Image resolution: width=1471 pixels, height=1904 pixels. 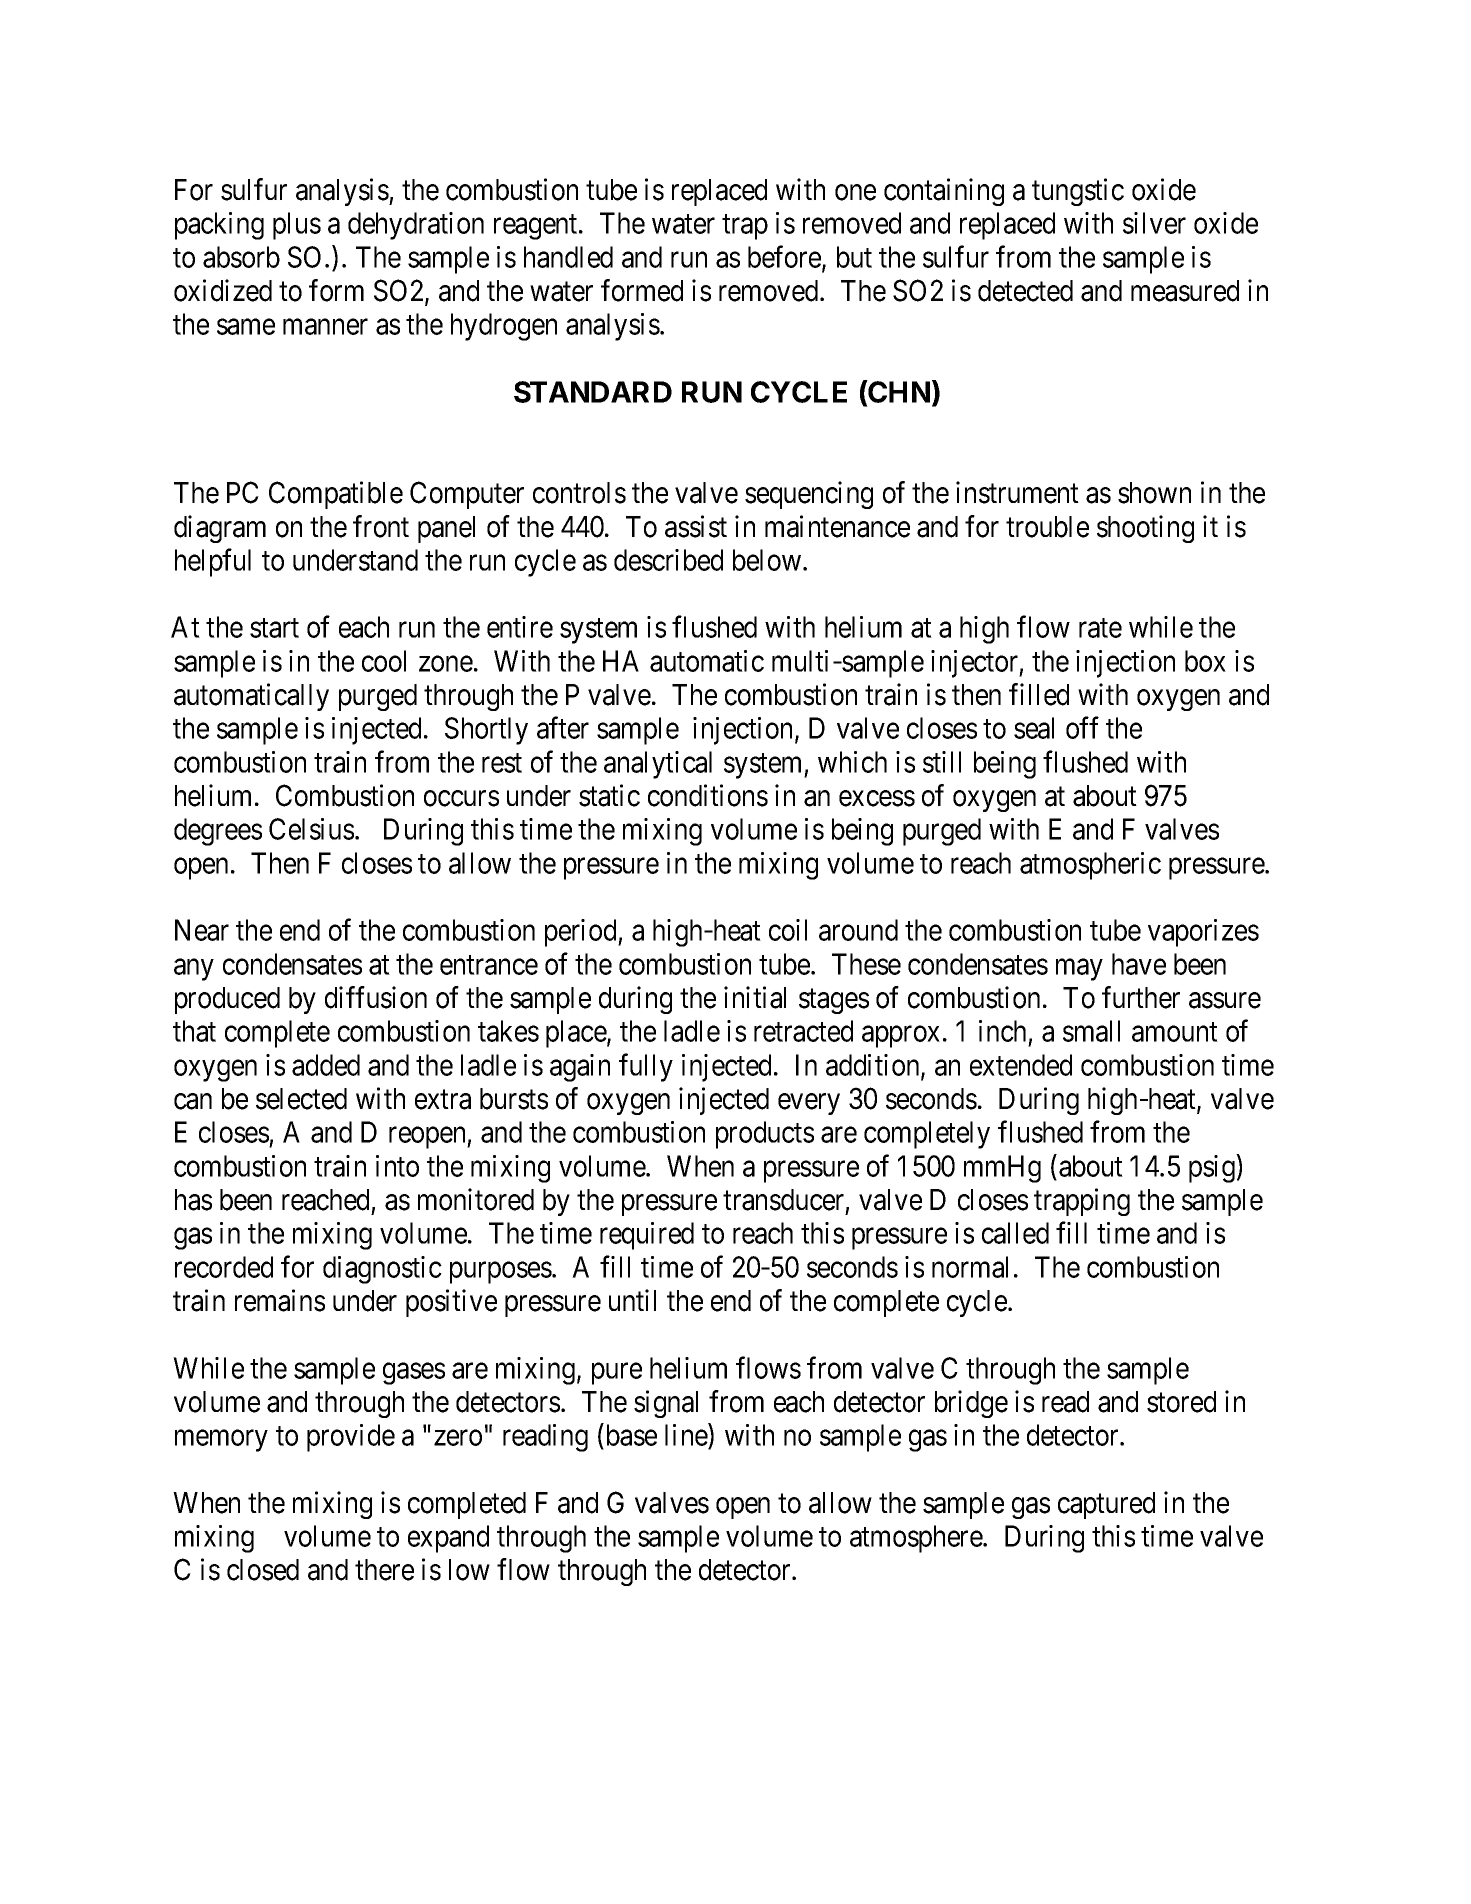 What do you see at coordinates (263, 1570) in the page?
I see `closed` at bounding box center [263, 1570].
